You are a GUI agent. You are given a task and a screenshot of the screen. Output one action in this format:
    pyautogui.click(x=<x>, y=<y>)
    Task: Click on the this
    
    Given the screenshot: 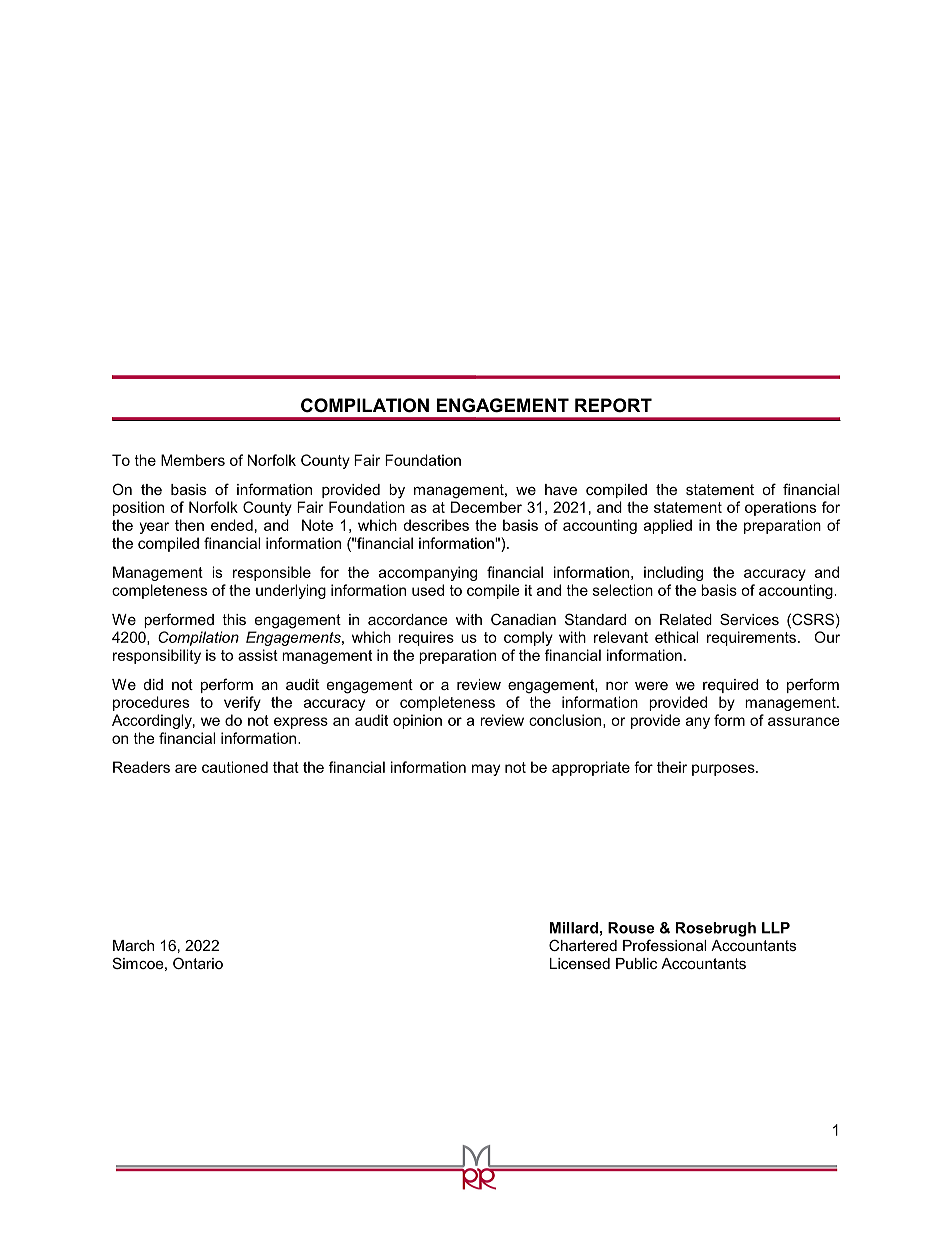 What is the action you would take?
    pyautogui.click(x=234, y=619)
